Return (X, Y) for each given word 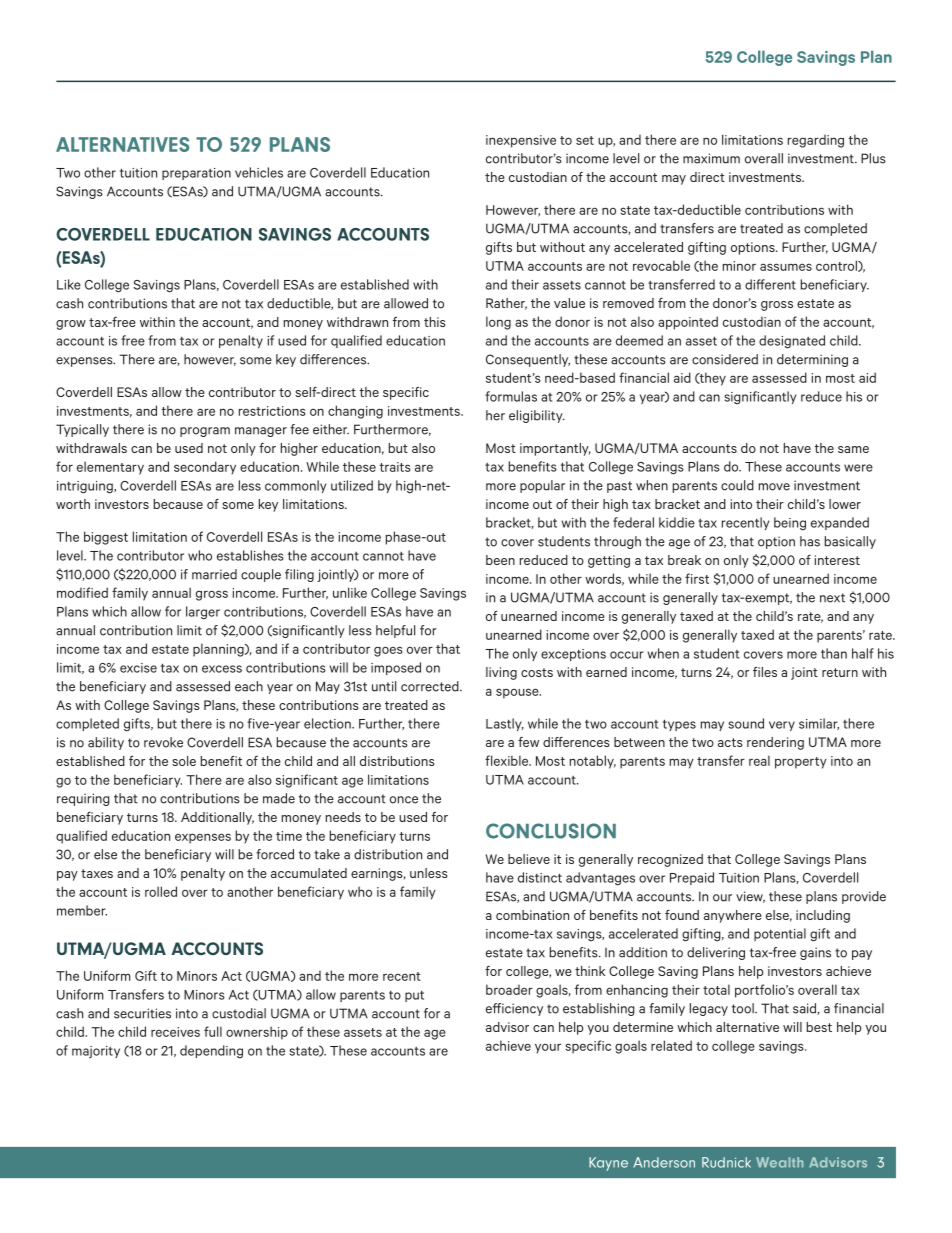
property (801, 763)
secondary (205, 468)
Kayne (608, 1164)
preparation (196, 174)
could (737, 485)
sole (184, 761)
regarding (816, 141)
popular (542, 486)
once (404, 800)
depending (211, 1052)
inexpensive (521, 141)
